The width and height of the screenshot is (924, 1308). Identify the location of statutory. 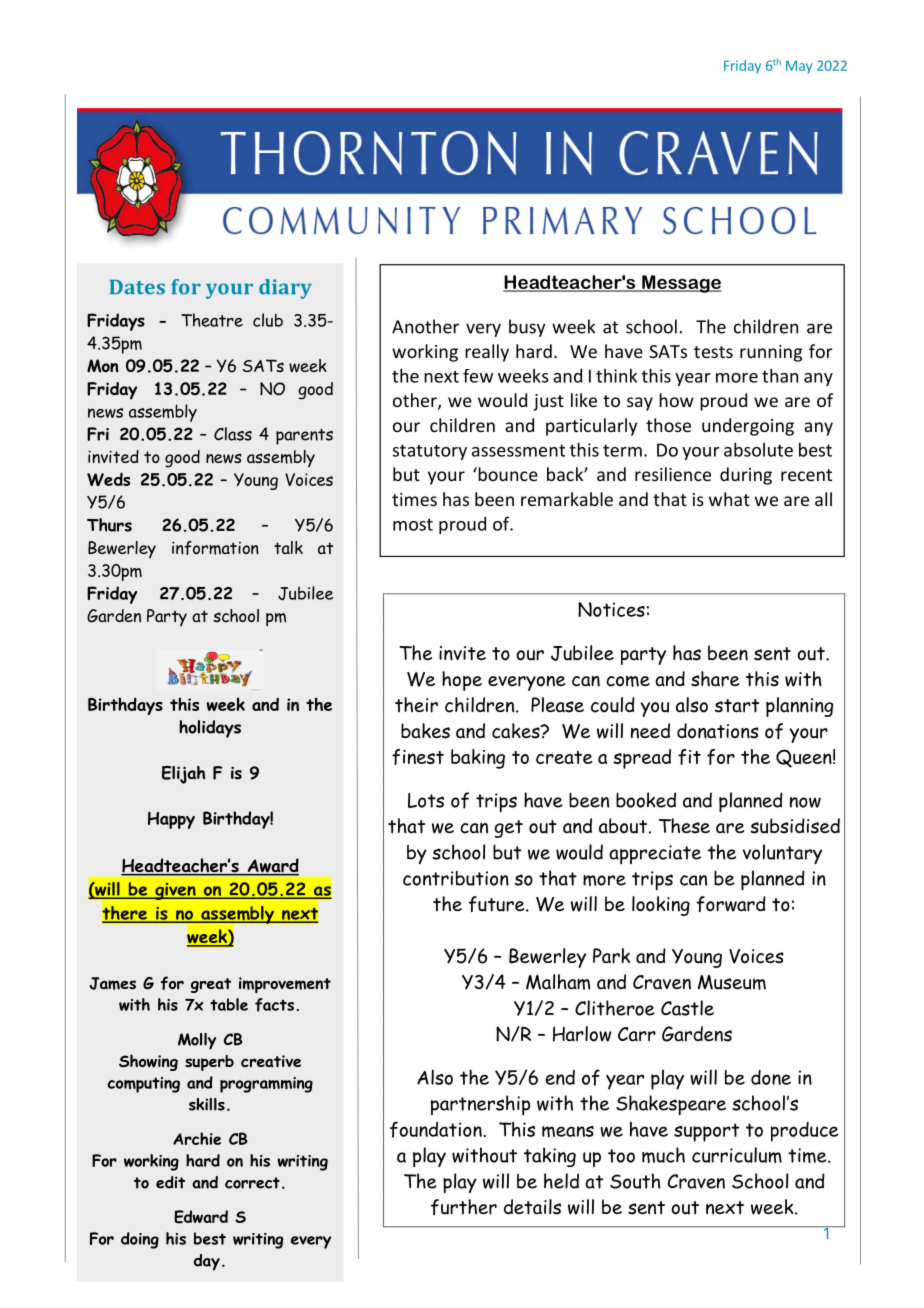
(430, 452).
